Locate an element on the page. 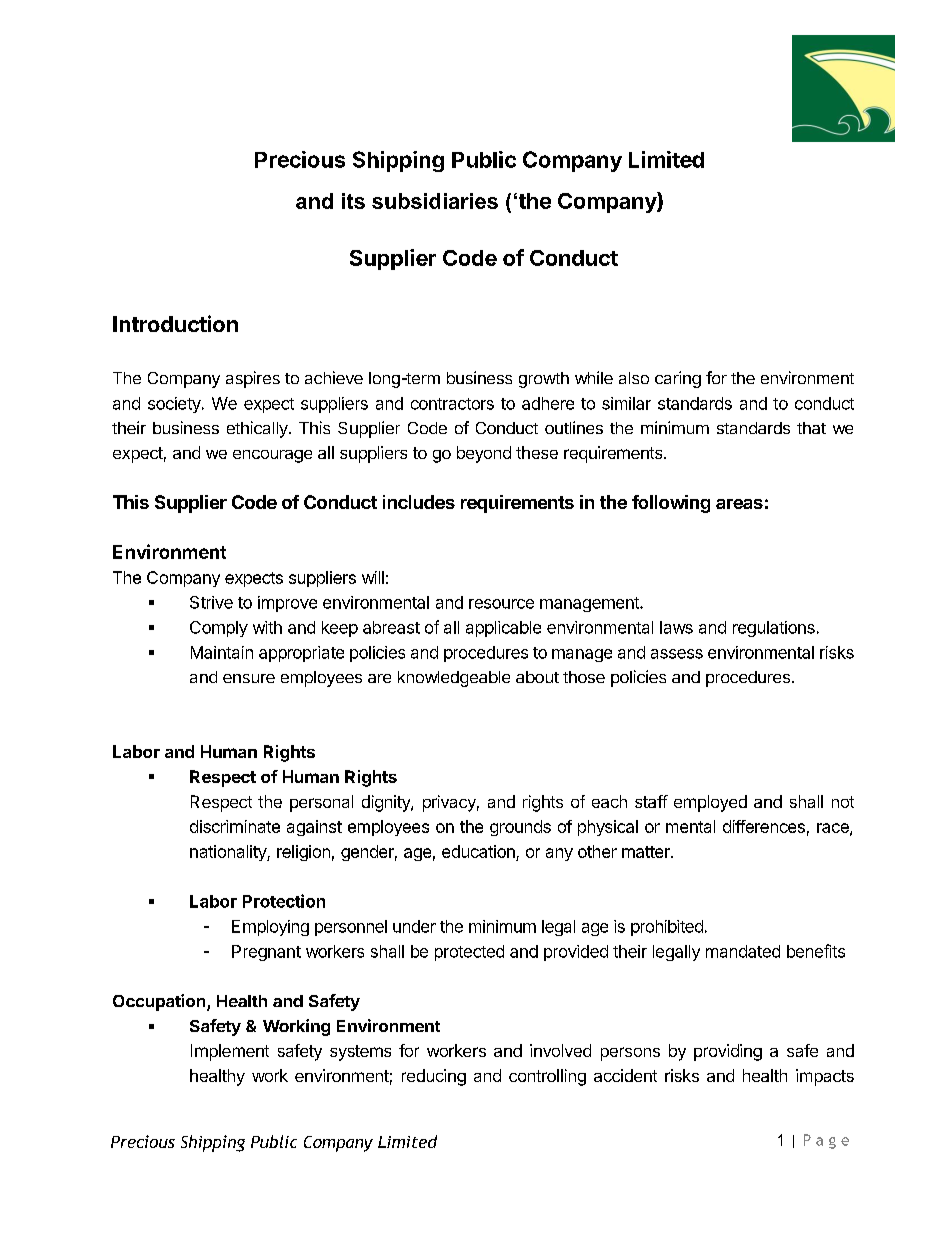 The width and height of the document is (952, 1233). education is located at coordinates (479, 853).
